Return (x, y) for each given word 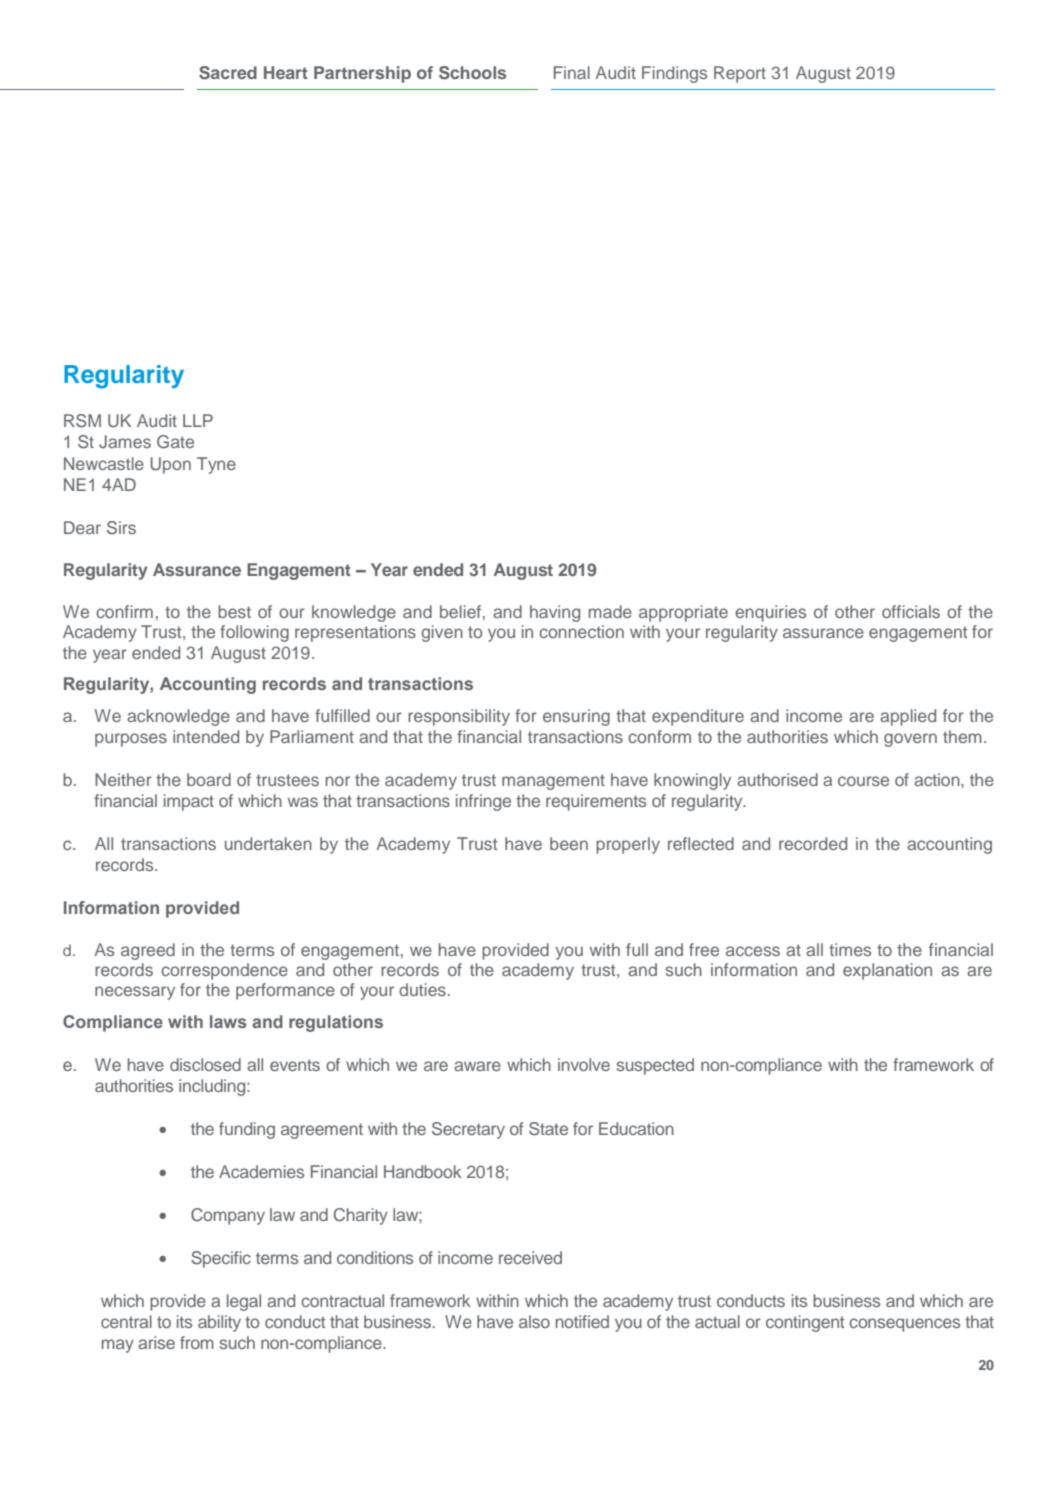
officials (911, 611)
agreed (148, 951)
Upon (170, 465)
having (555, 613)
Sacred (228, 73)
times (850, 949)
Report (740, 74)
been (569, 843)
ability (219, 1323)
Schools (472, 73)
